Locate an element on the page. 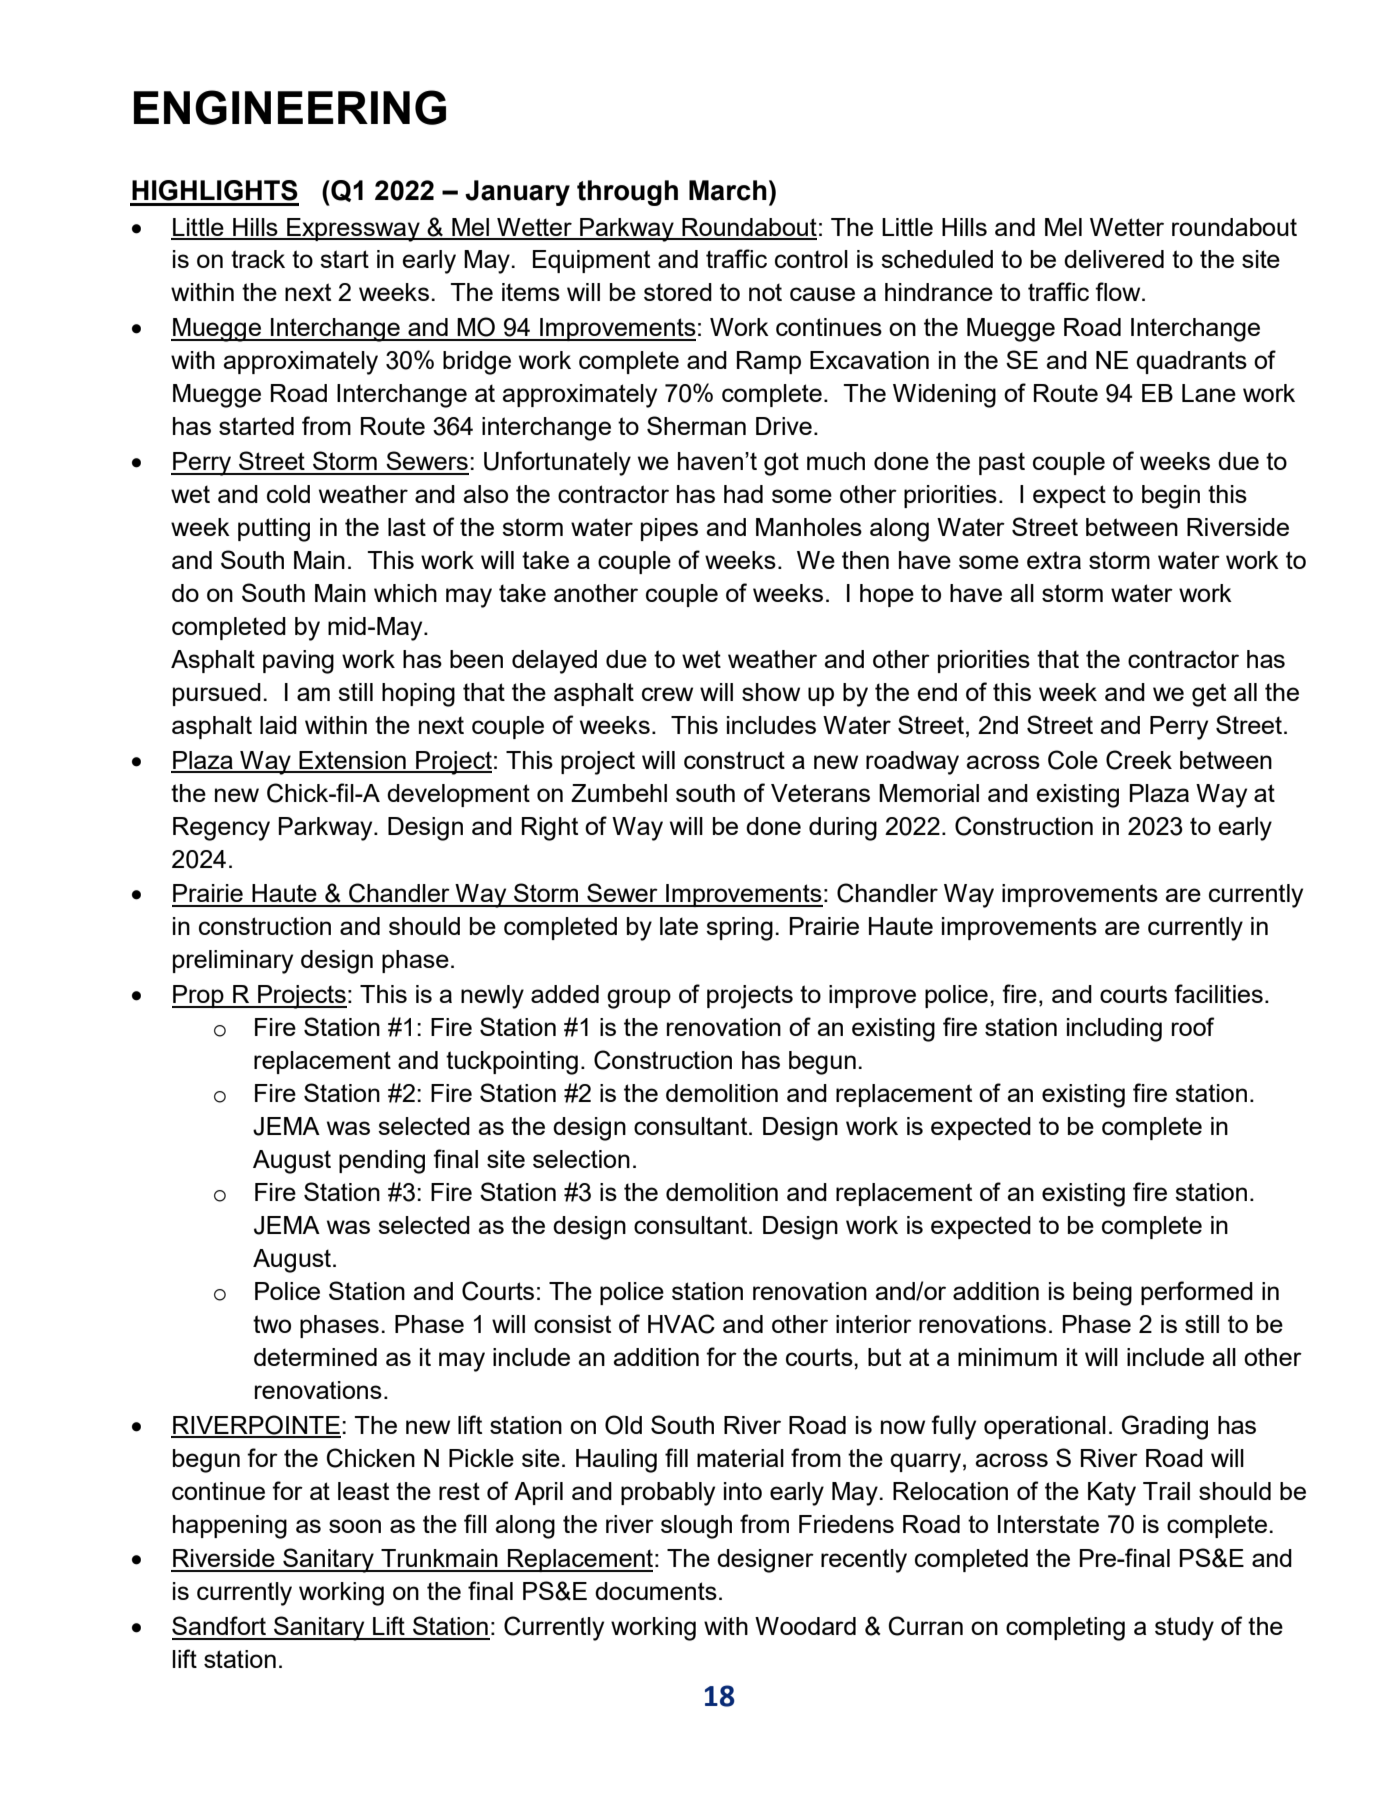 Image resolution: width=1389 pixels, height=1797 pixels. March is located at coordinates (728, 190).
